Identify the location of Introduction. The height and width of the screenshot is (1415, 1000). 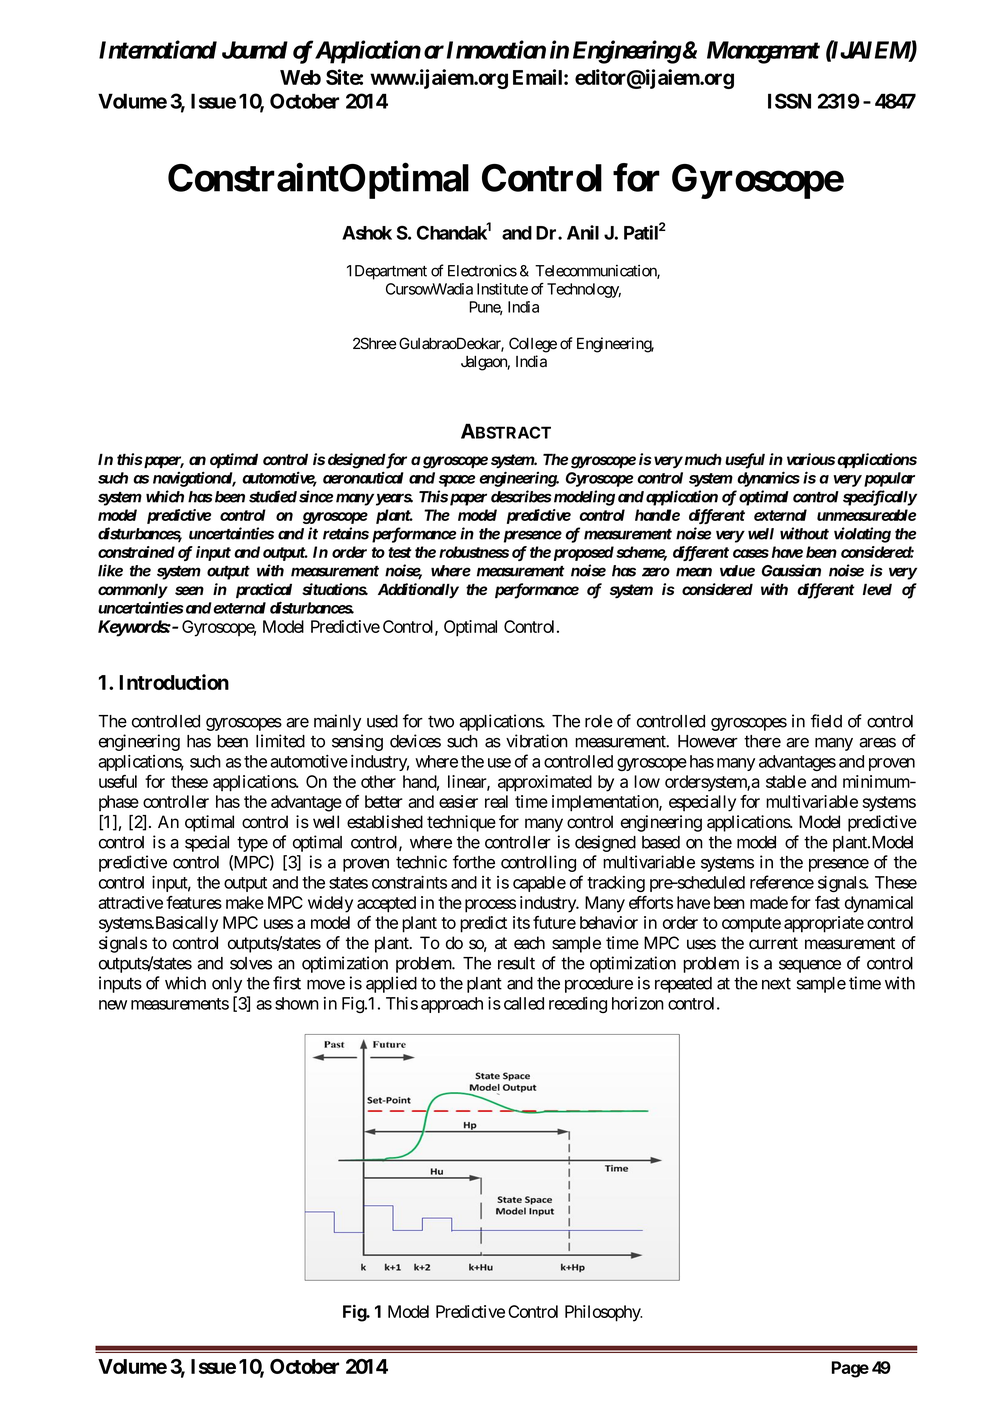
(174, 682).
